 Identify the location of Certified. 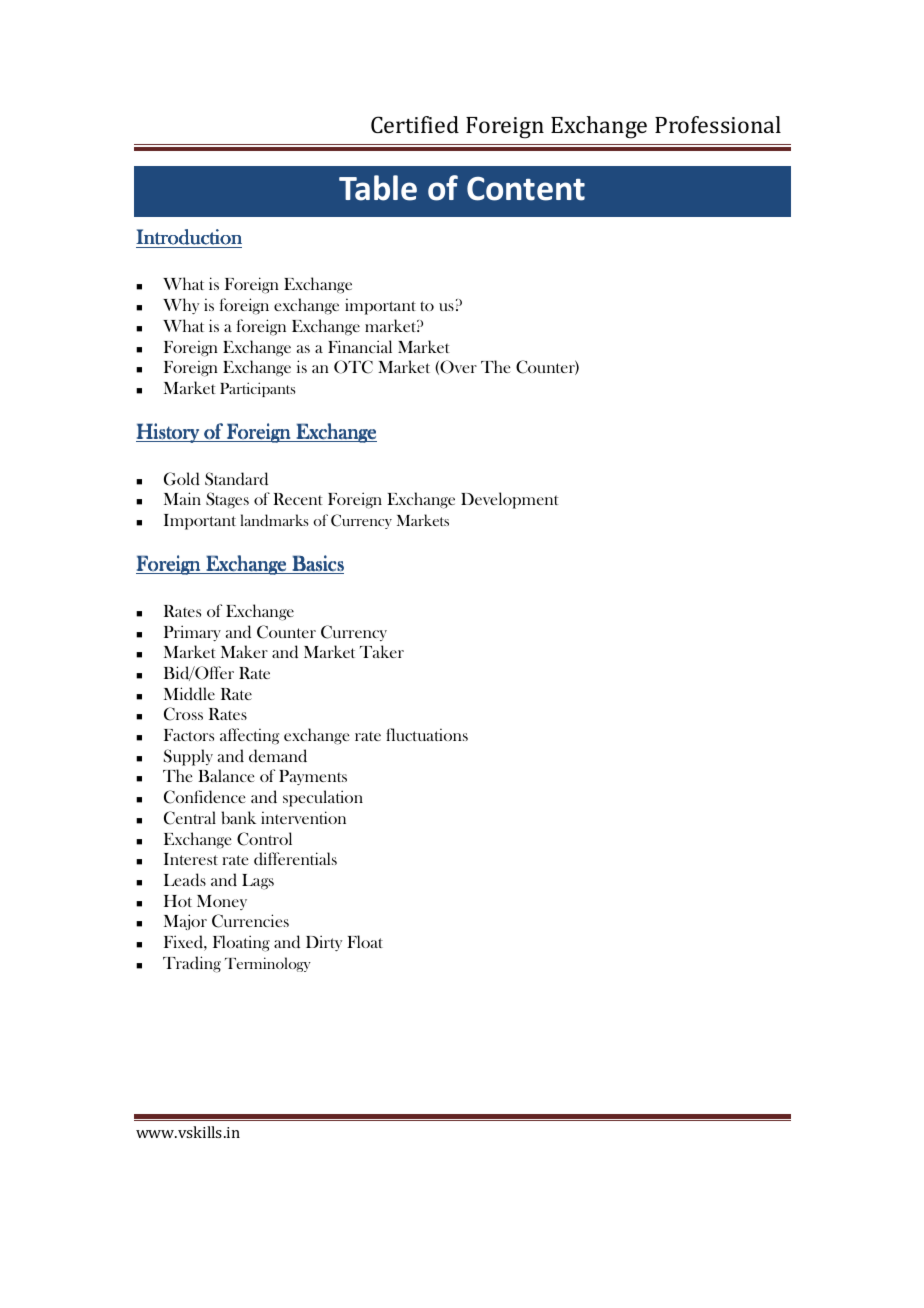
(415, 124).
